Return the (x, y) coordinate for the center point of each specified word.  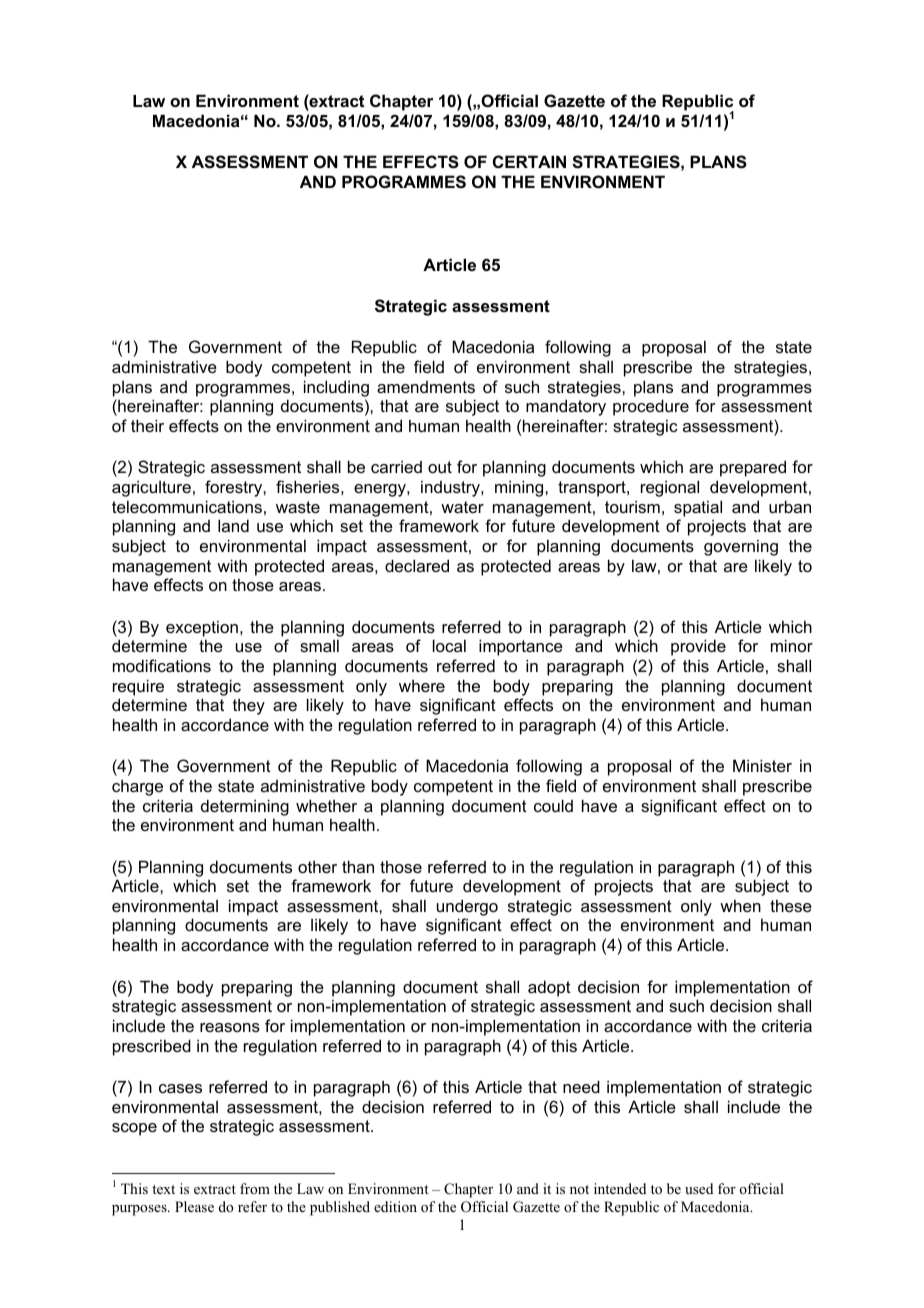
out (440, 467)
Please (194, 1206)
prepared (753, 468)
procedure (651, 407)
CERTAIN (529, 161)
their (147, 425)
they (249, 707)
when (740, 905)
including (336, 388)
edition (395, 1206)
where (422, 686)
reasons (230, 1027)
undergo (467, 907)
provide (698, 647)
